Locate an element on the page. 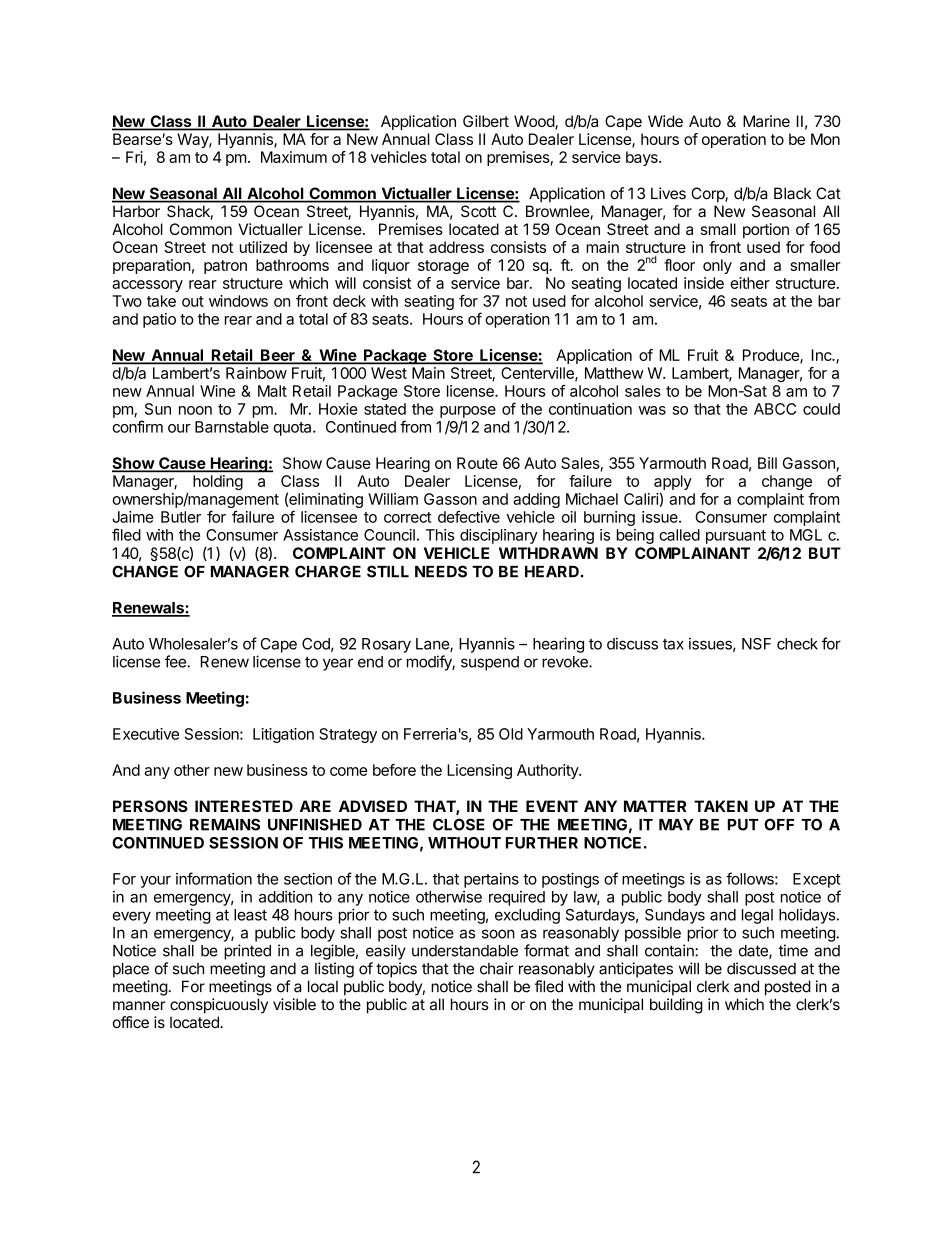  NEEDS is located at coordinates (441, 571).
